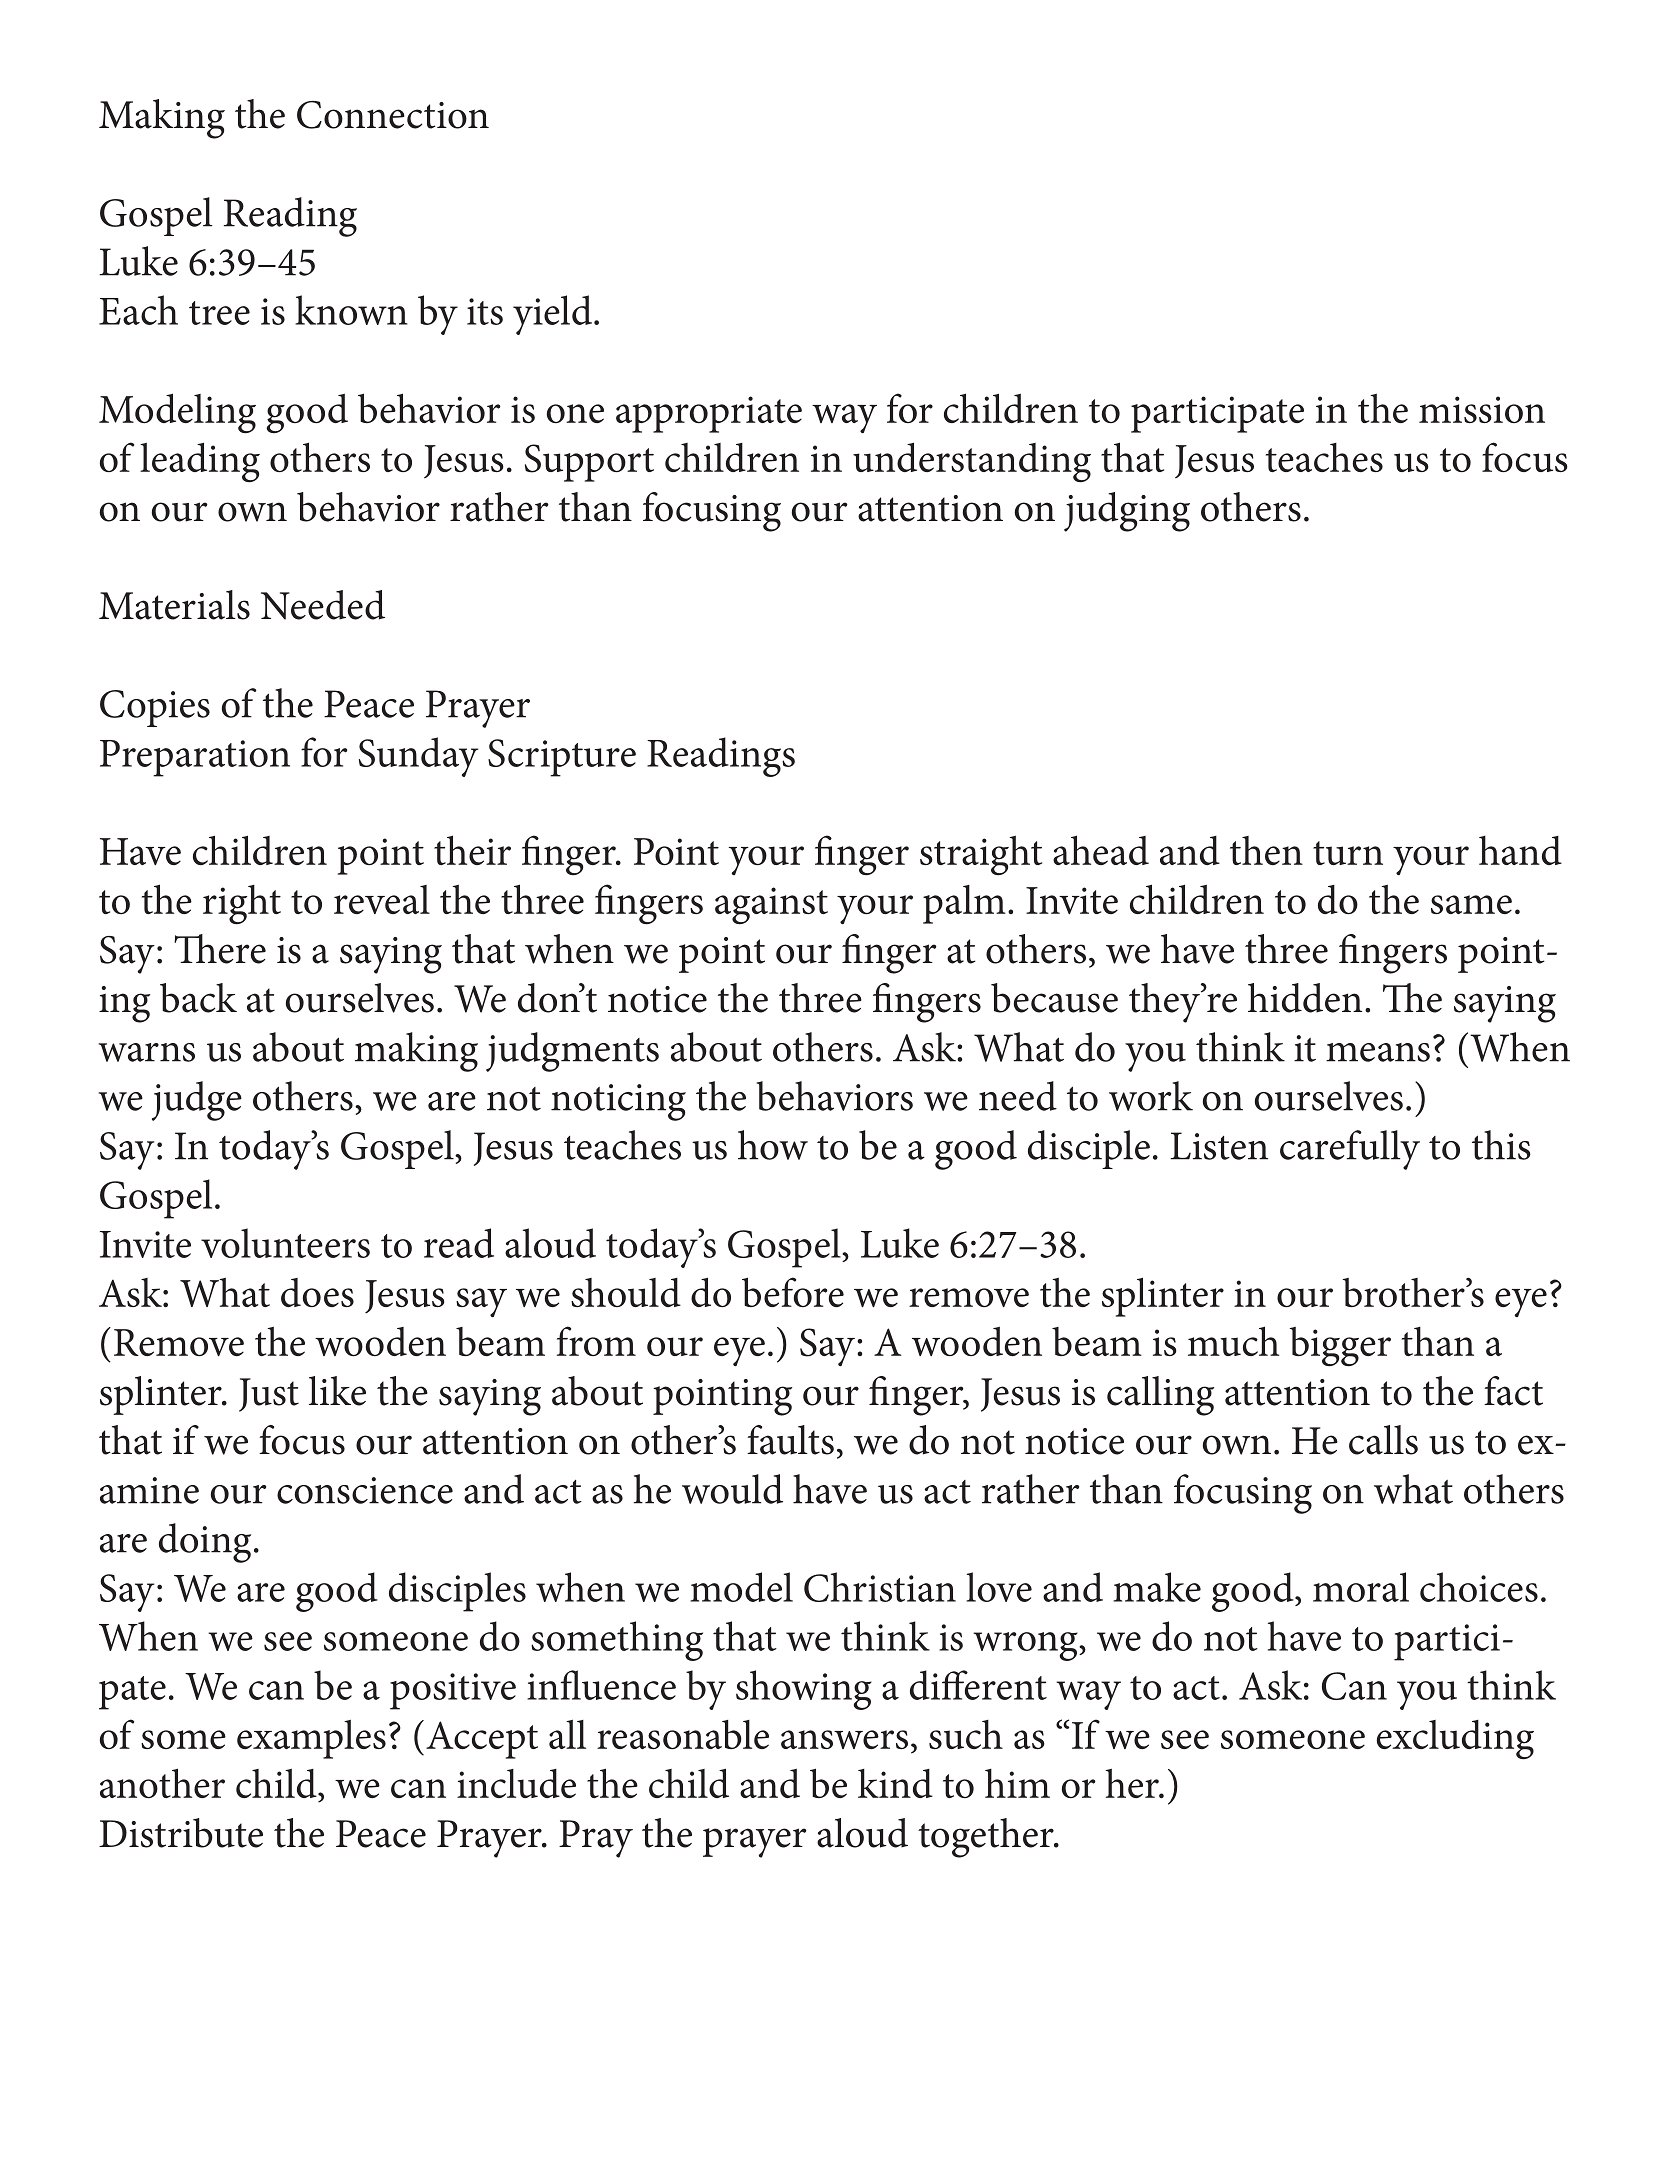 Image resolution: width=1670 pixels, height=2161 pixels. What do you see at coordinates (311, 1739) in the screenshot?
I see `examples` at bounding box center [311, 1739].
